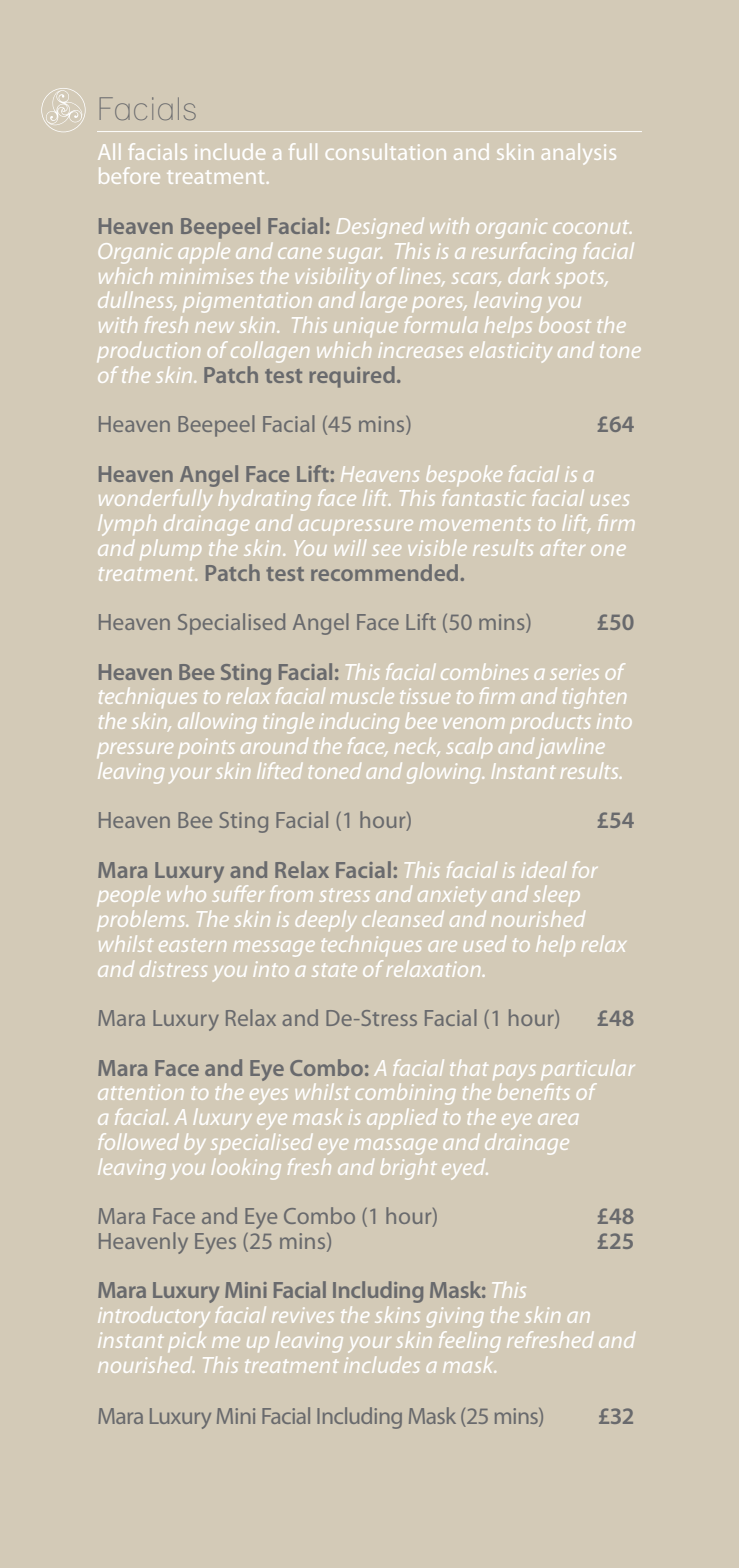 The height and width of the page is (1568, 739). Describe the element at coordinates (574, 672) in the page. I see `series` at that location.
